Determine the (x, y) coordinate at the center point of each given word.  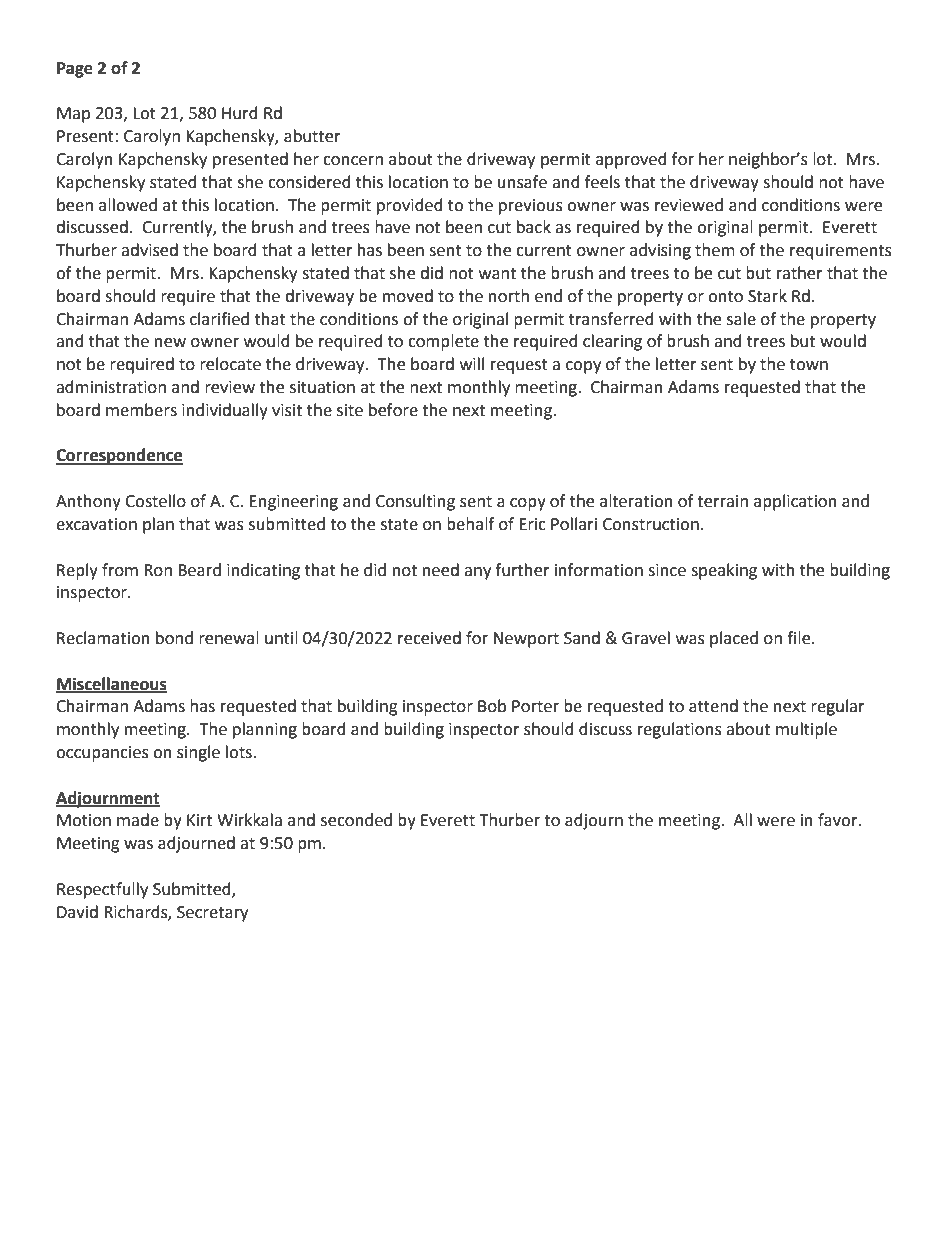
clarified (219, 319)
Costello (155, 501)
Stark (767, 296)
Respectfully (102, 890)
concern (353, 161)
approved (631, 160)
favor (839, 820)
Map (73, 115)
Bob (492, 706)
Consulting (415, 502)
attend (713, 706)
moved (408, 296)
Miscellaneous (111, 684)
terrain (722, 501)
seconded (356, 820)
